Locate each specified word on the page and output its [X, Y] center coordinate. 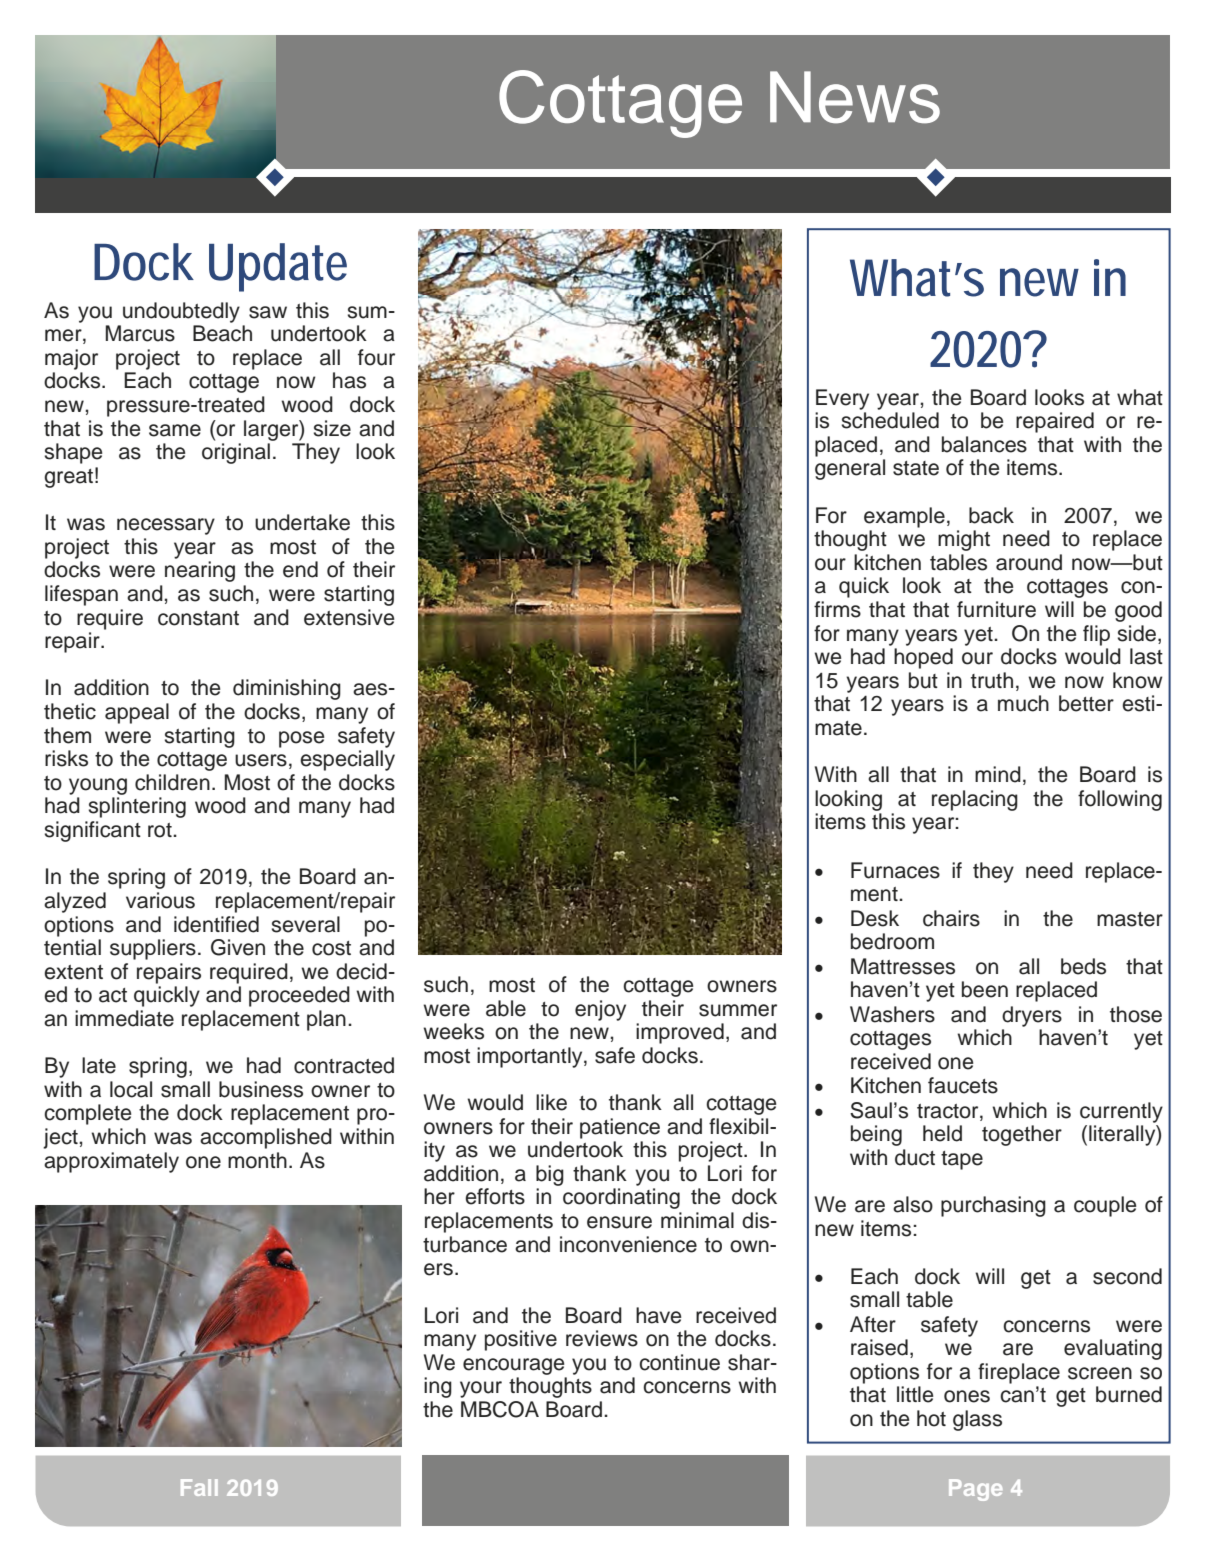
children [172, 782]
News [855, 97]
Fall [199, 1487]
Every [842, 399]
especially [347, 760]
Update [278, 267]
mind [998, 774]
